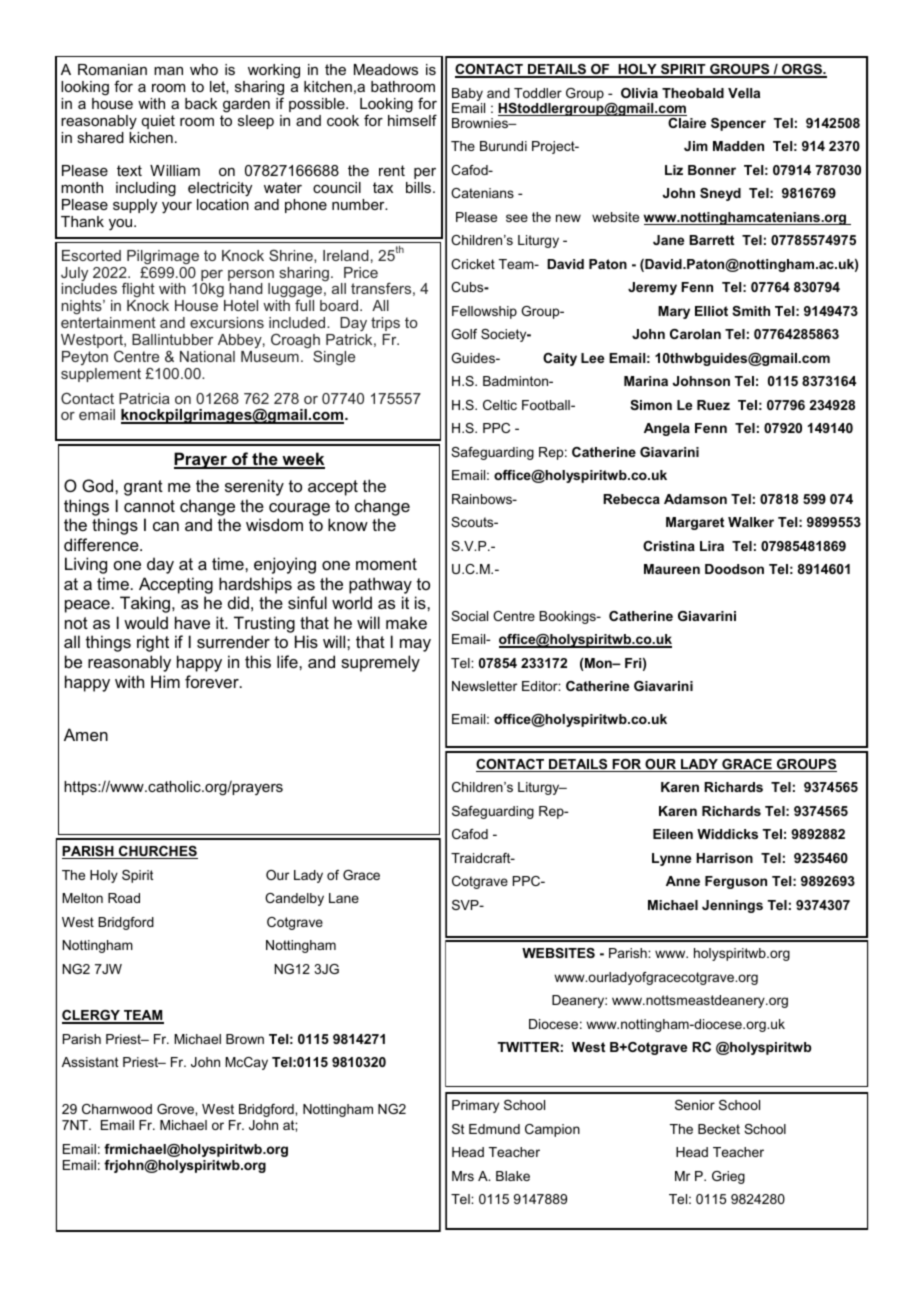  I want to click on Theobald, so click(693, 93).
